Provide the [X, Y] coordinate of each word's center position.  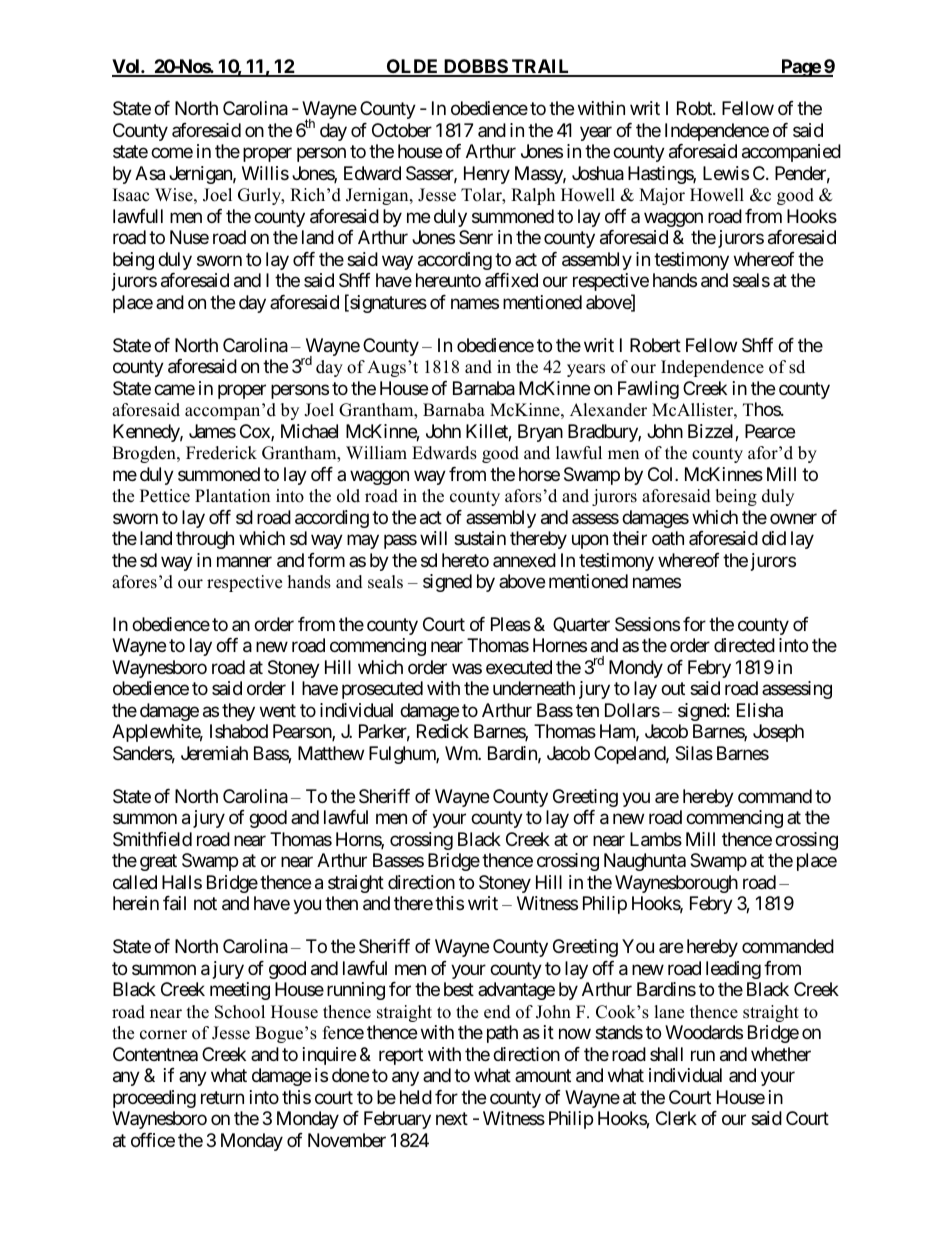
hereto [465, 560]
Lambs [656, 839]
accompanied [791, 153]
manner [244, 562]
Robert [655, 345]
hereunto [448, 280]
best [459, 989]
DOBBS [475, 67]
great [158, 863]
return [222, 1097]
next [452, 1118]
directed [744, 645]
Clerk [676, 1118]
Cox [256, 432]
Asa [150, 173]
